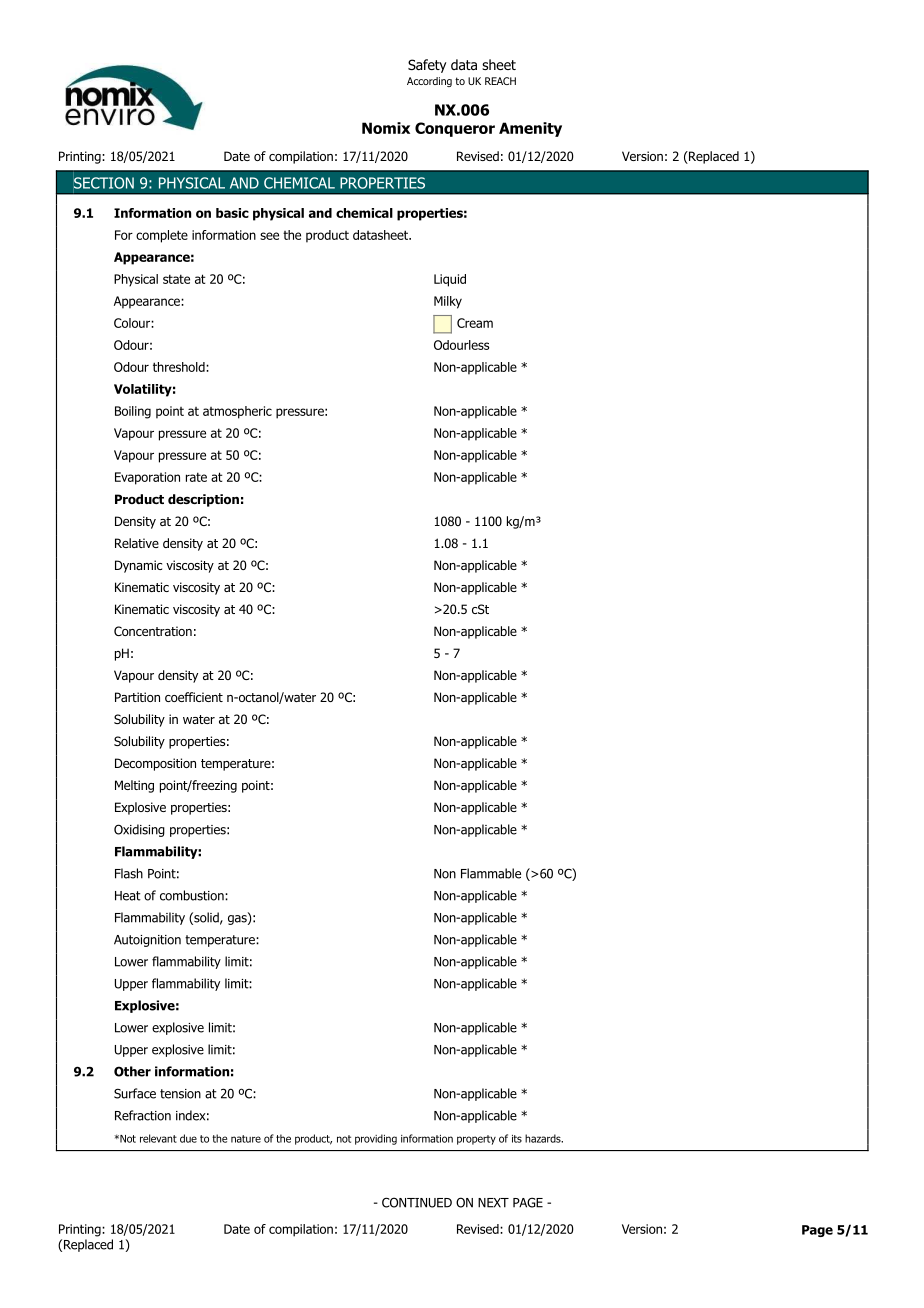  Describe the element at coordinates (104, 183) in the document. I see `SECTION` at that location.
